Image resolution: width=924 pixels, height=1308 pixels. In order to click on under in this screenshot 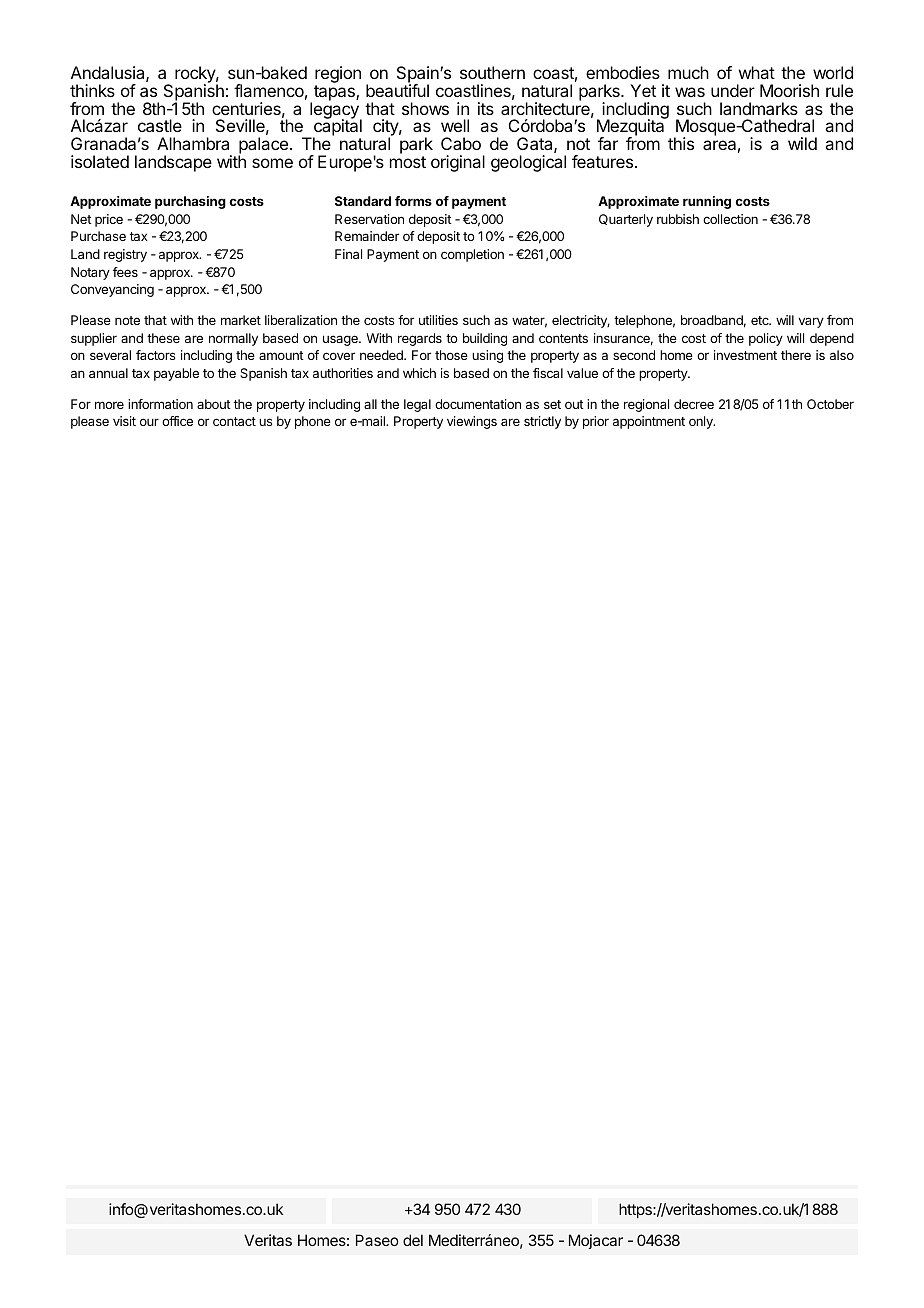, I will do `click(733, 90)`.
